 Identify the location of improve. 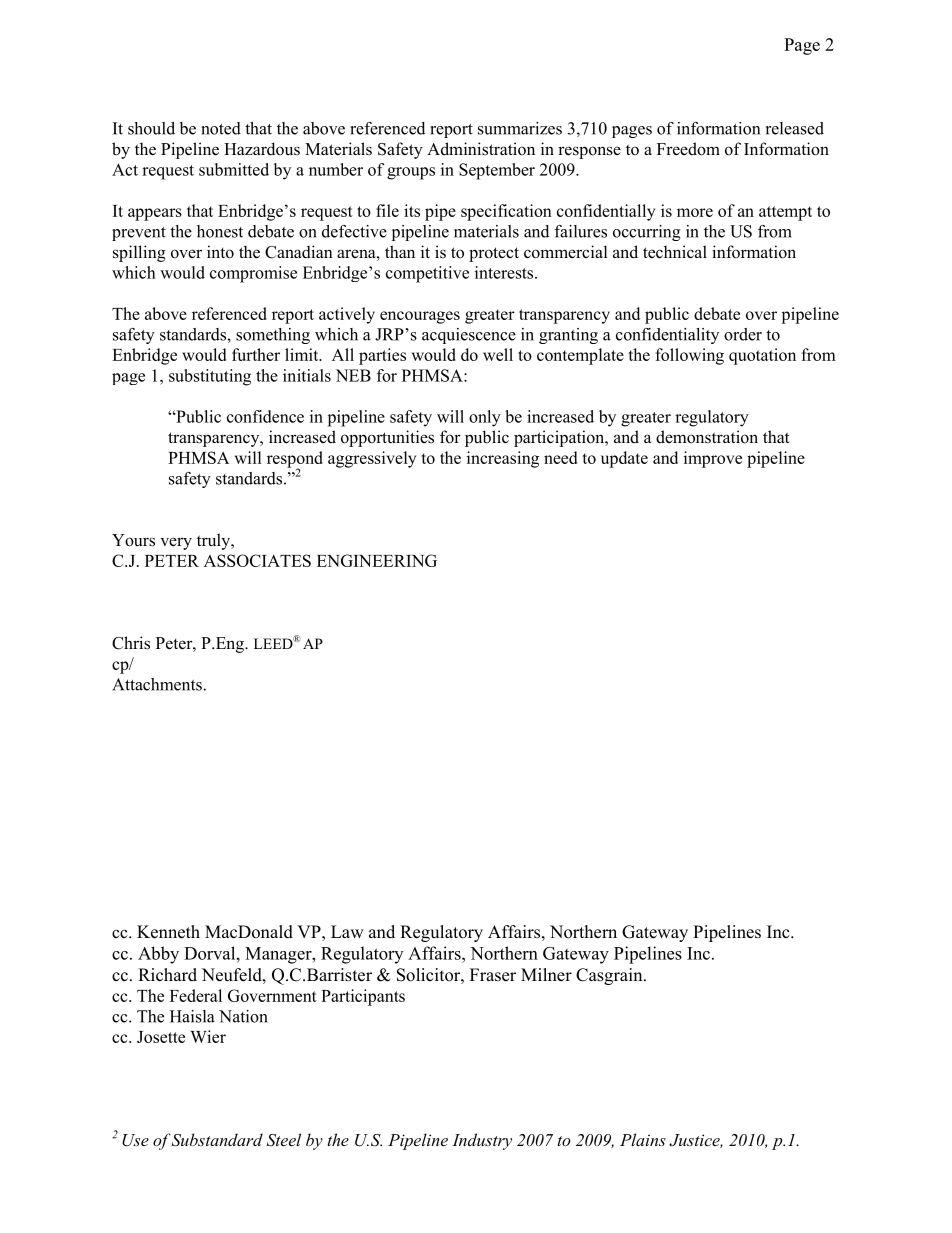
(713, 459).
